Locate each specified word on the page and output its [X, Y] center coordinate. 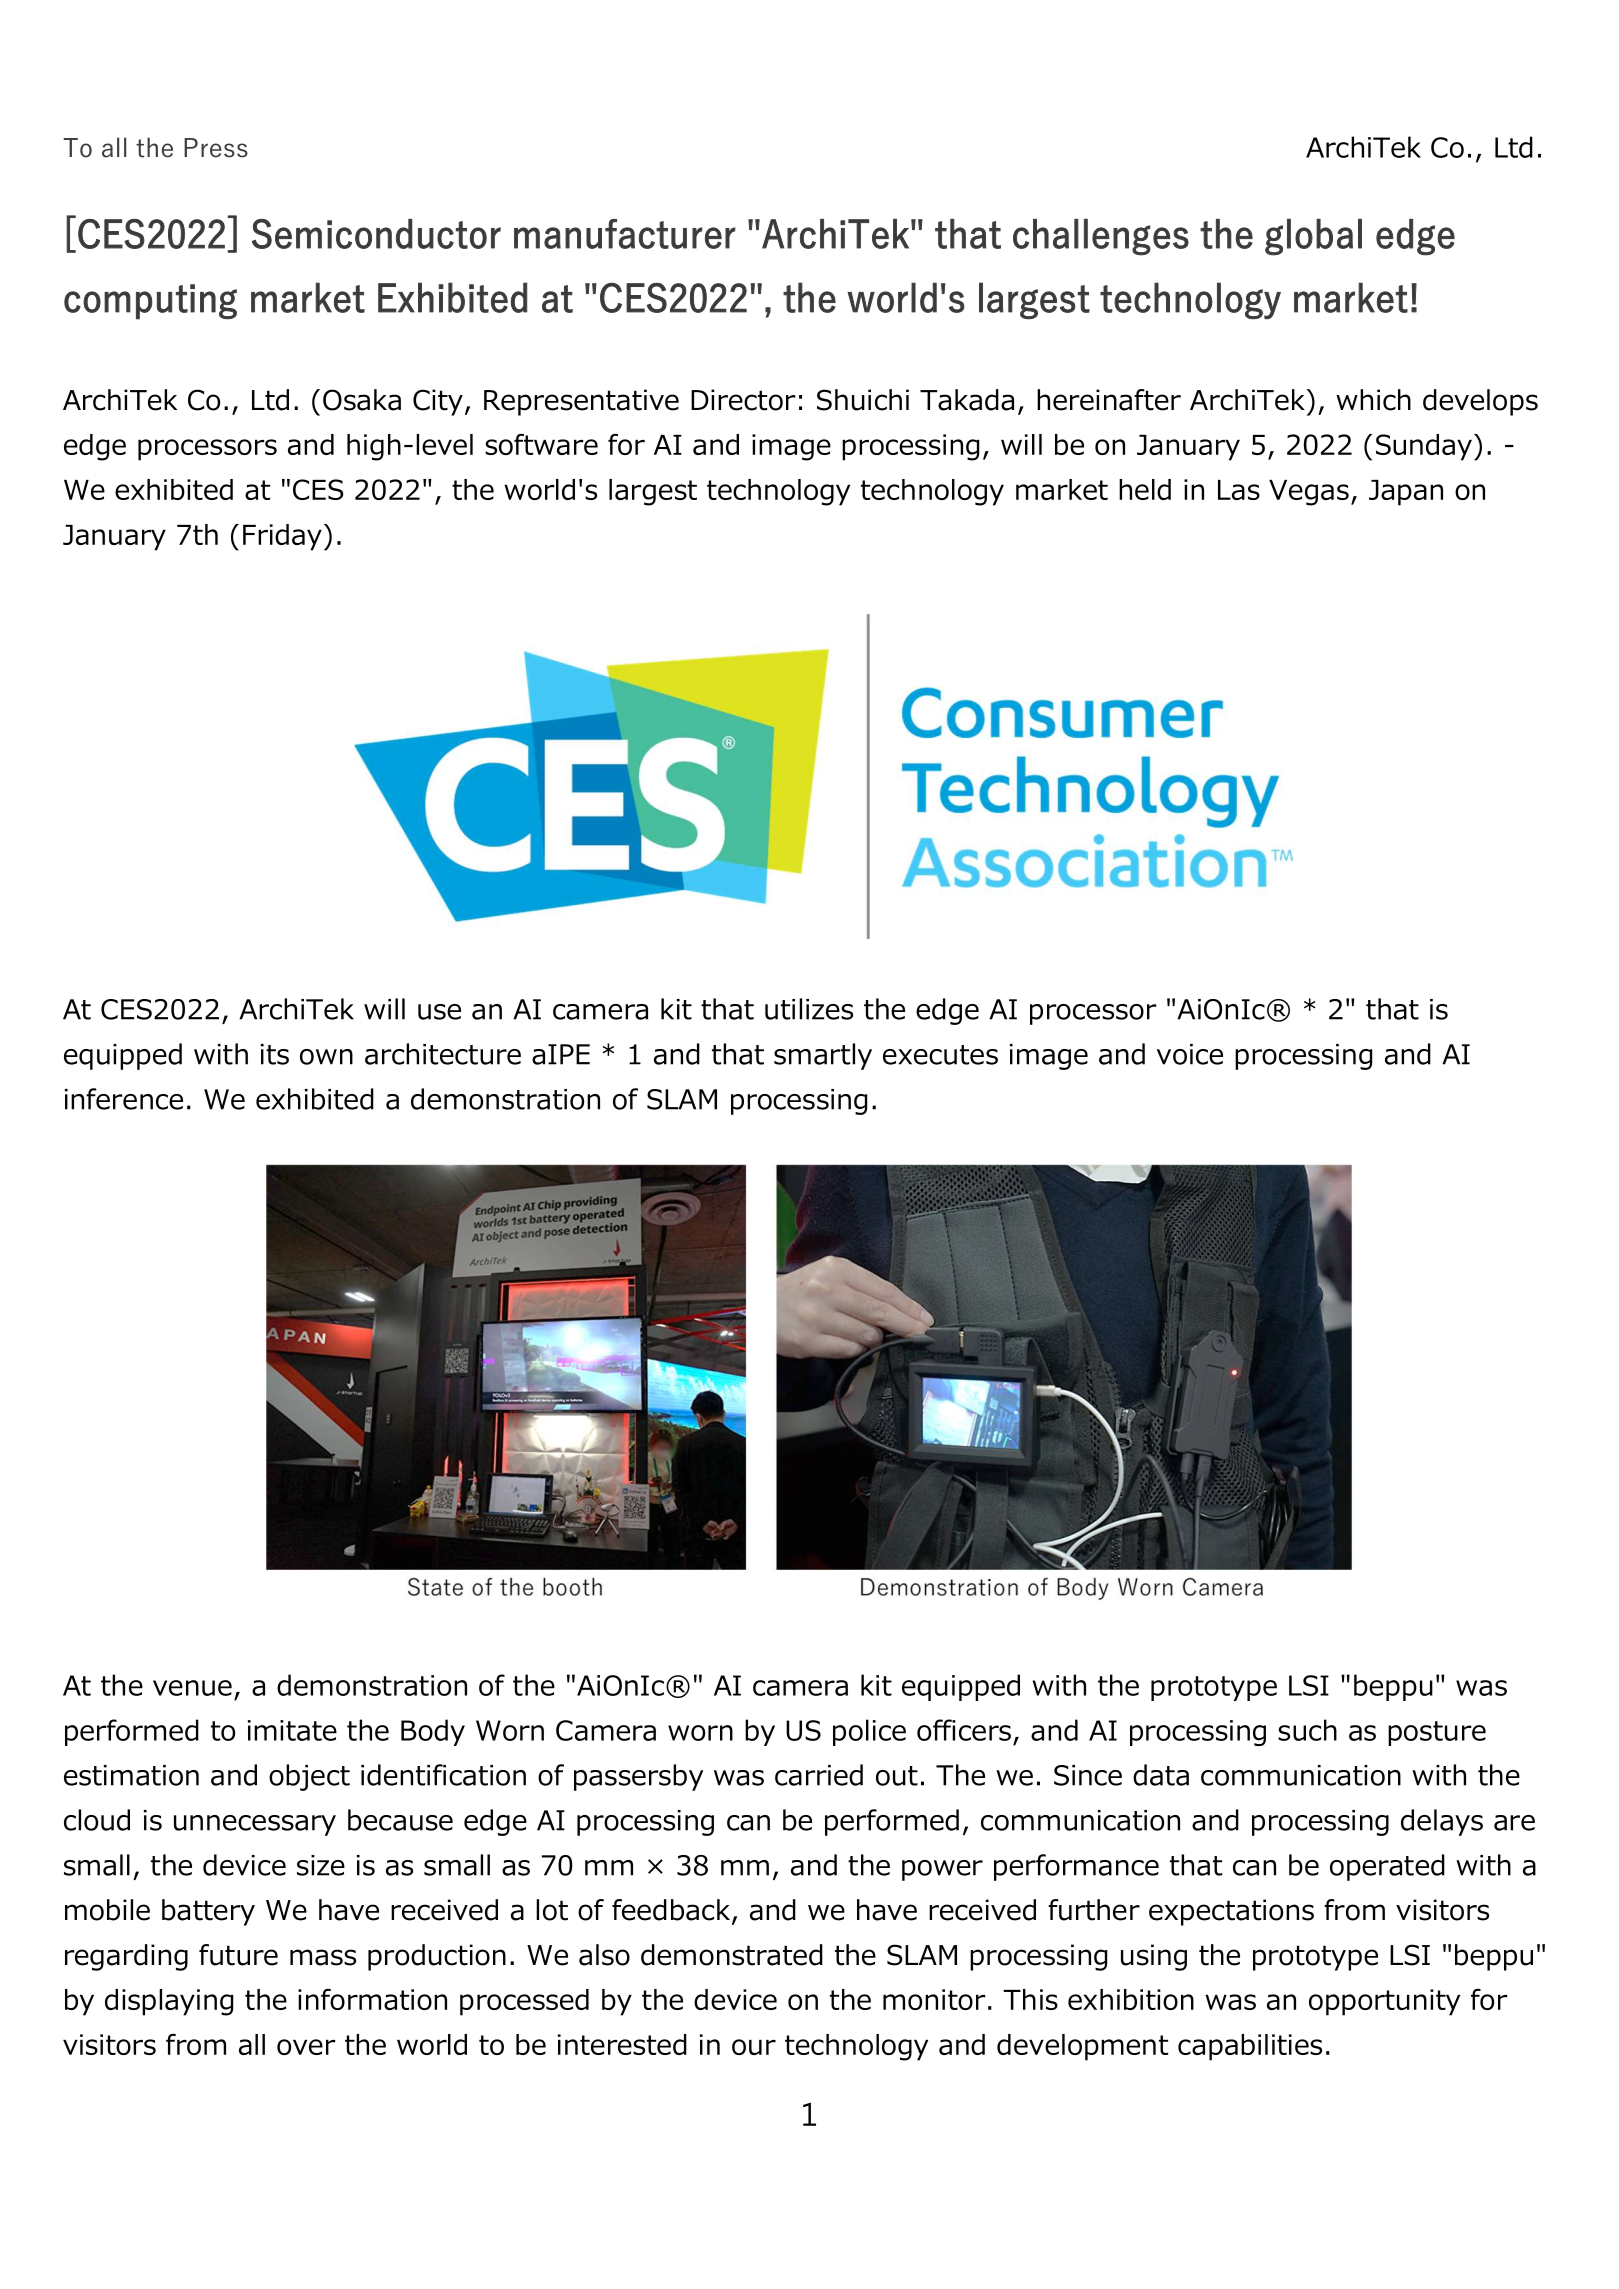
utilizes [809, 1009]
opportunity [1384, 2002]
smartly [823, 1056]
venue [192, 1688]
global [1313, 237]
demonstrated [732, 1955]
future [238, 1955]
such [1307, 1730]
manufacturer [625, 234]
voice [1190, 1054]
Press [216, 148]
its [275, 1054]
